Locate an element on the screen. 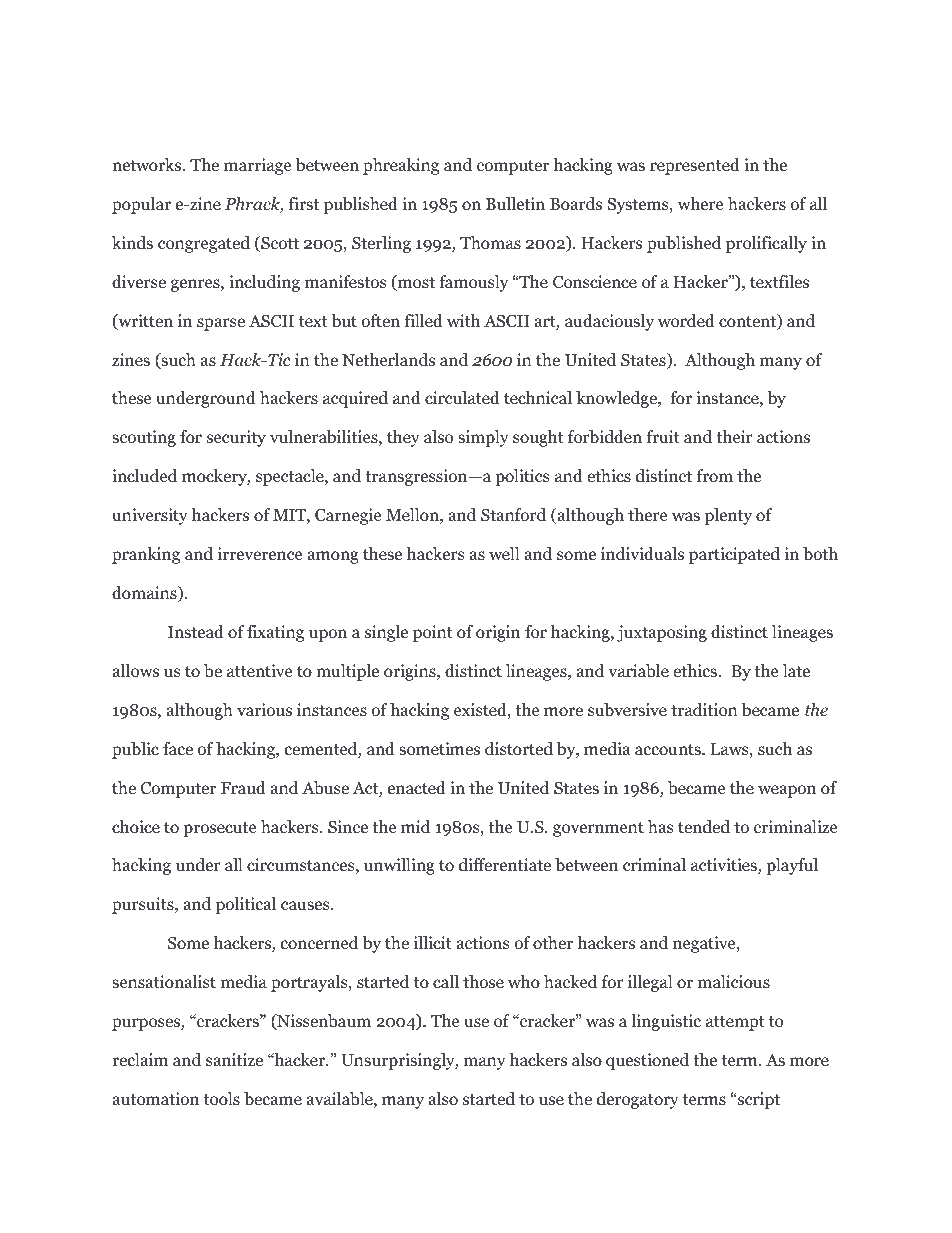 This screenshot has width=952, height=1233. Bulletin is located at coordinates (515, 203).
